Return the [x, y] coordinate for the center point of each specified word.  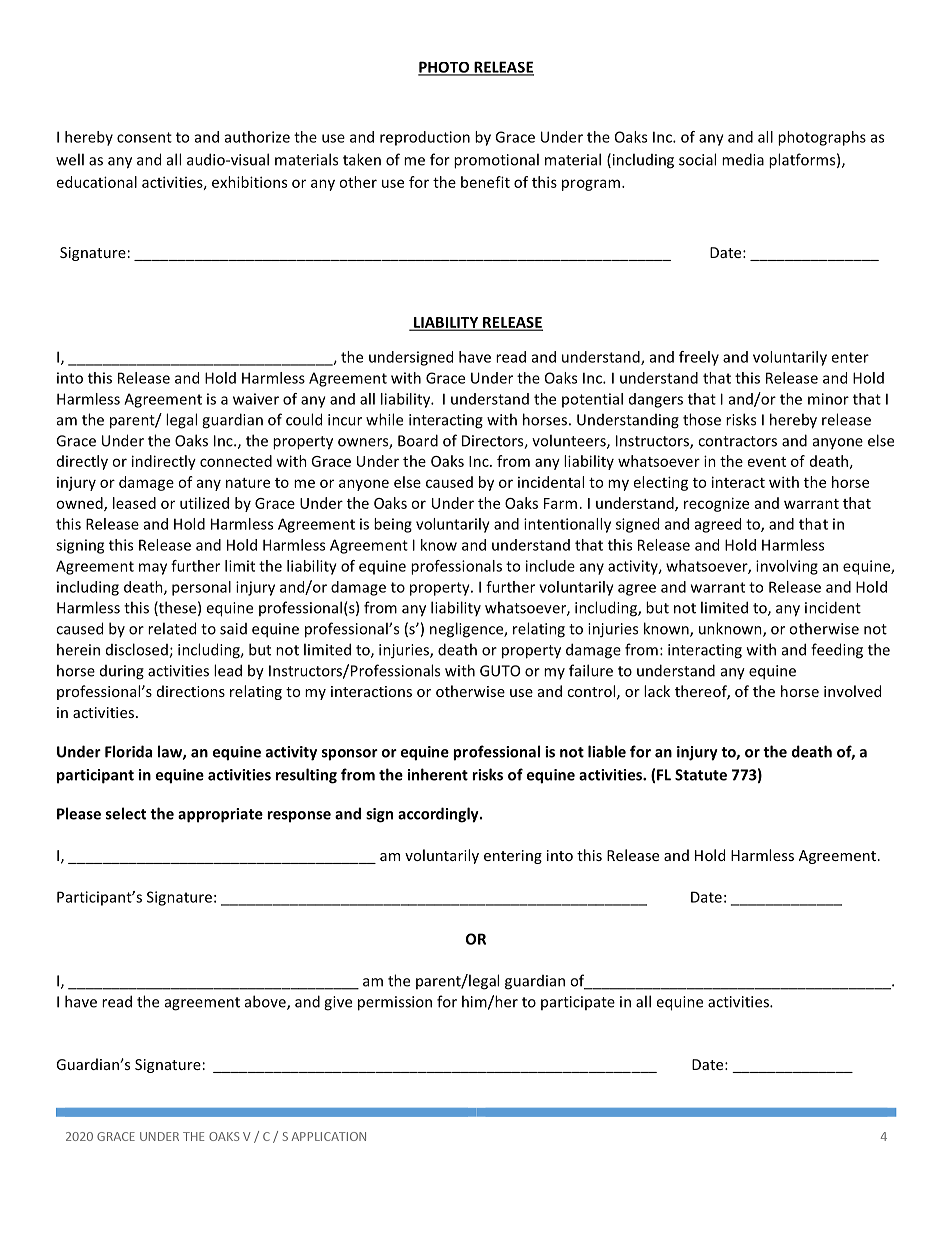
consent [144, 137]
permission [395, 1003]
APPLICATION [328, 1136]
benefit [485, 182]
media [743, 159]
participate [578, 1003]
